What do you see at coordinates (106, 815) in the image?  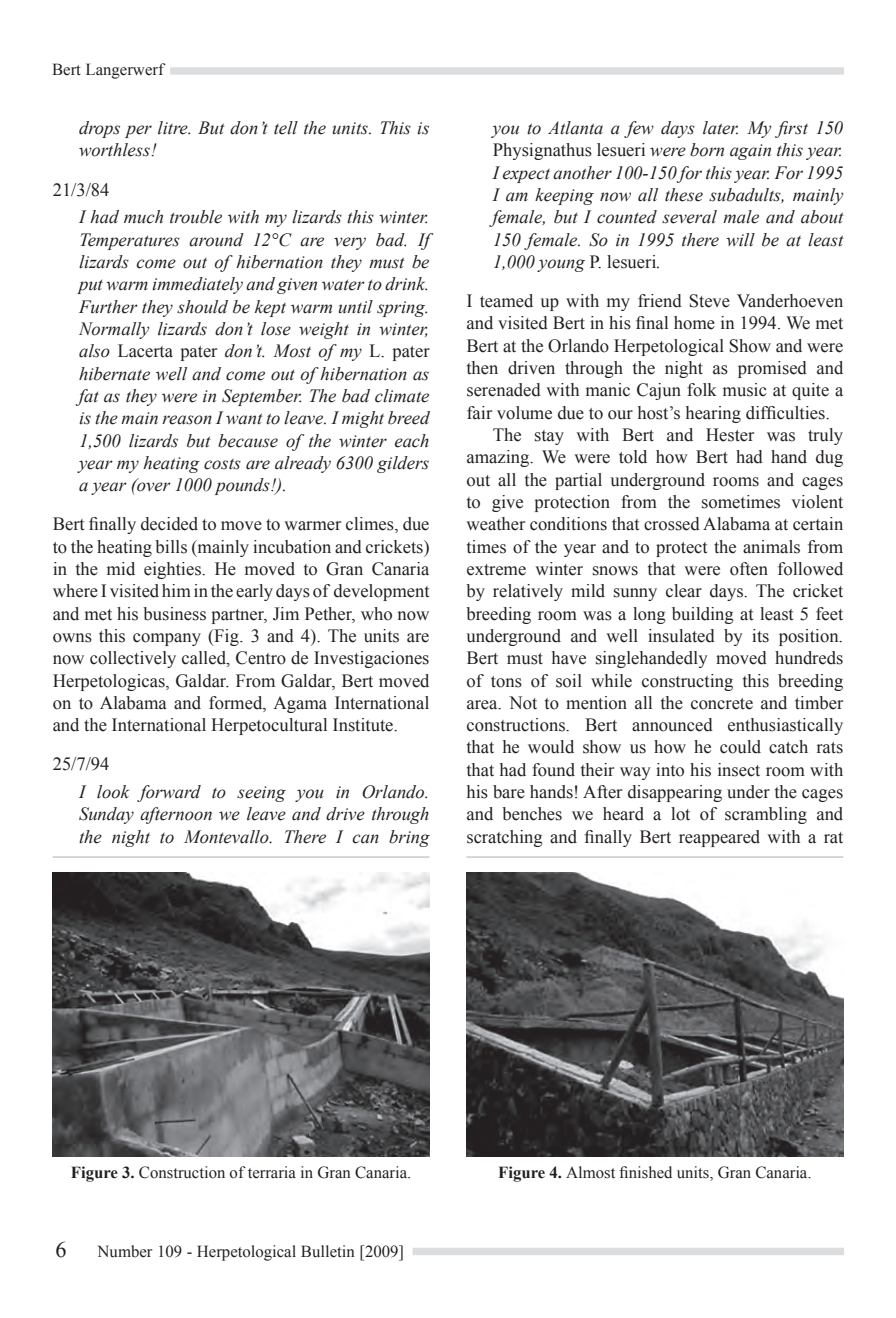 I see `Sunday` at bounding box center [106, 815].
